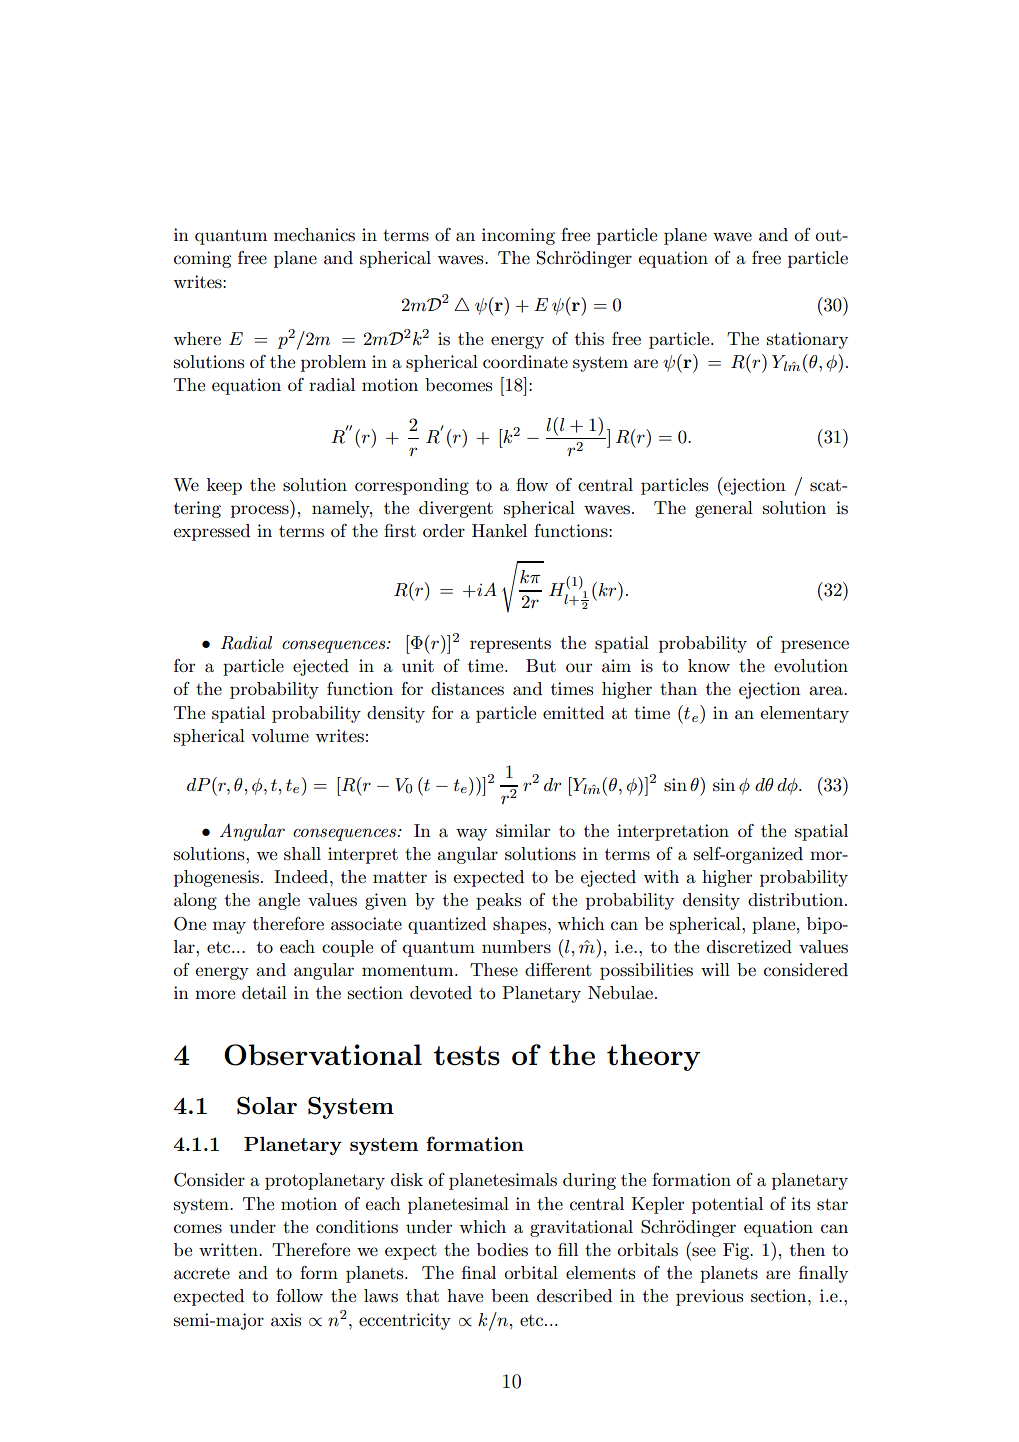 This screenshot has width=1019, height=1442. What do you see at coordinates (510, 645) in the screenshot?
I see `represents` at bounding box center [510, 645].
